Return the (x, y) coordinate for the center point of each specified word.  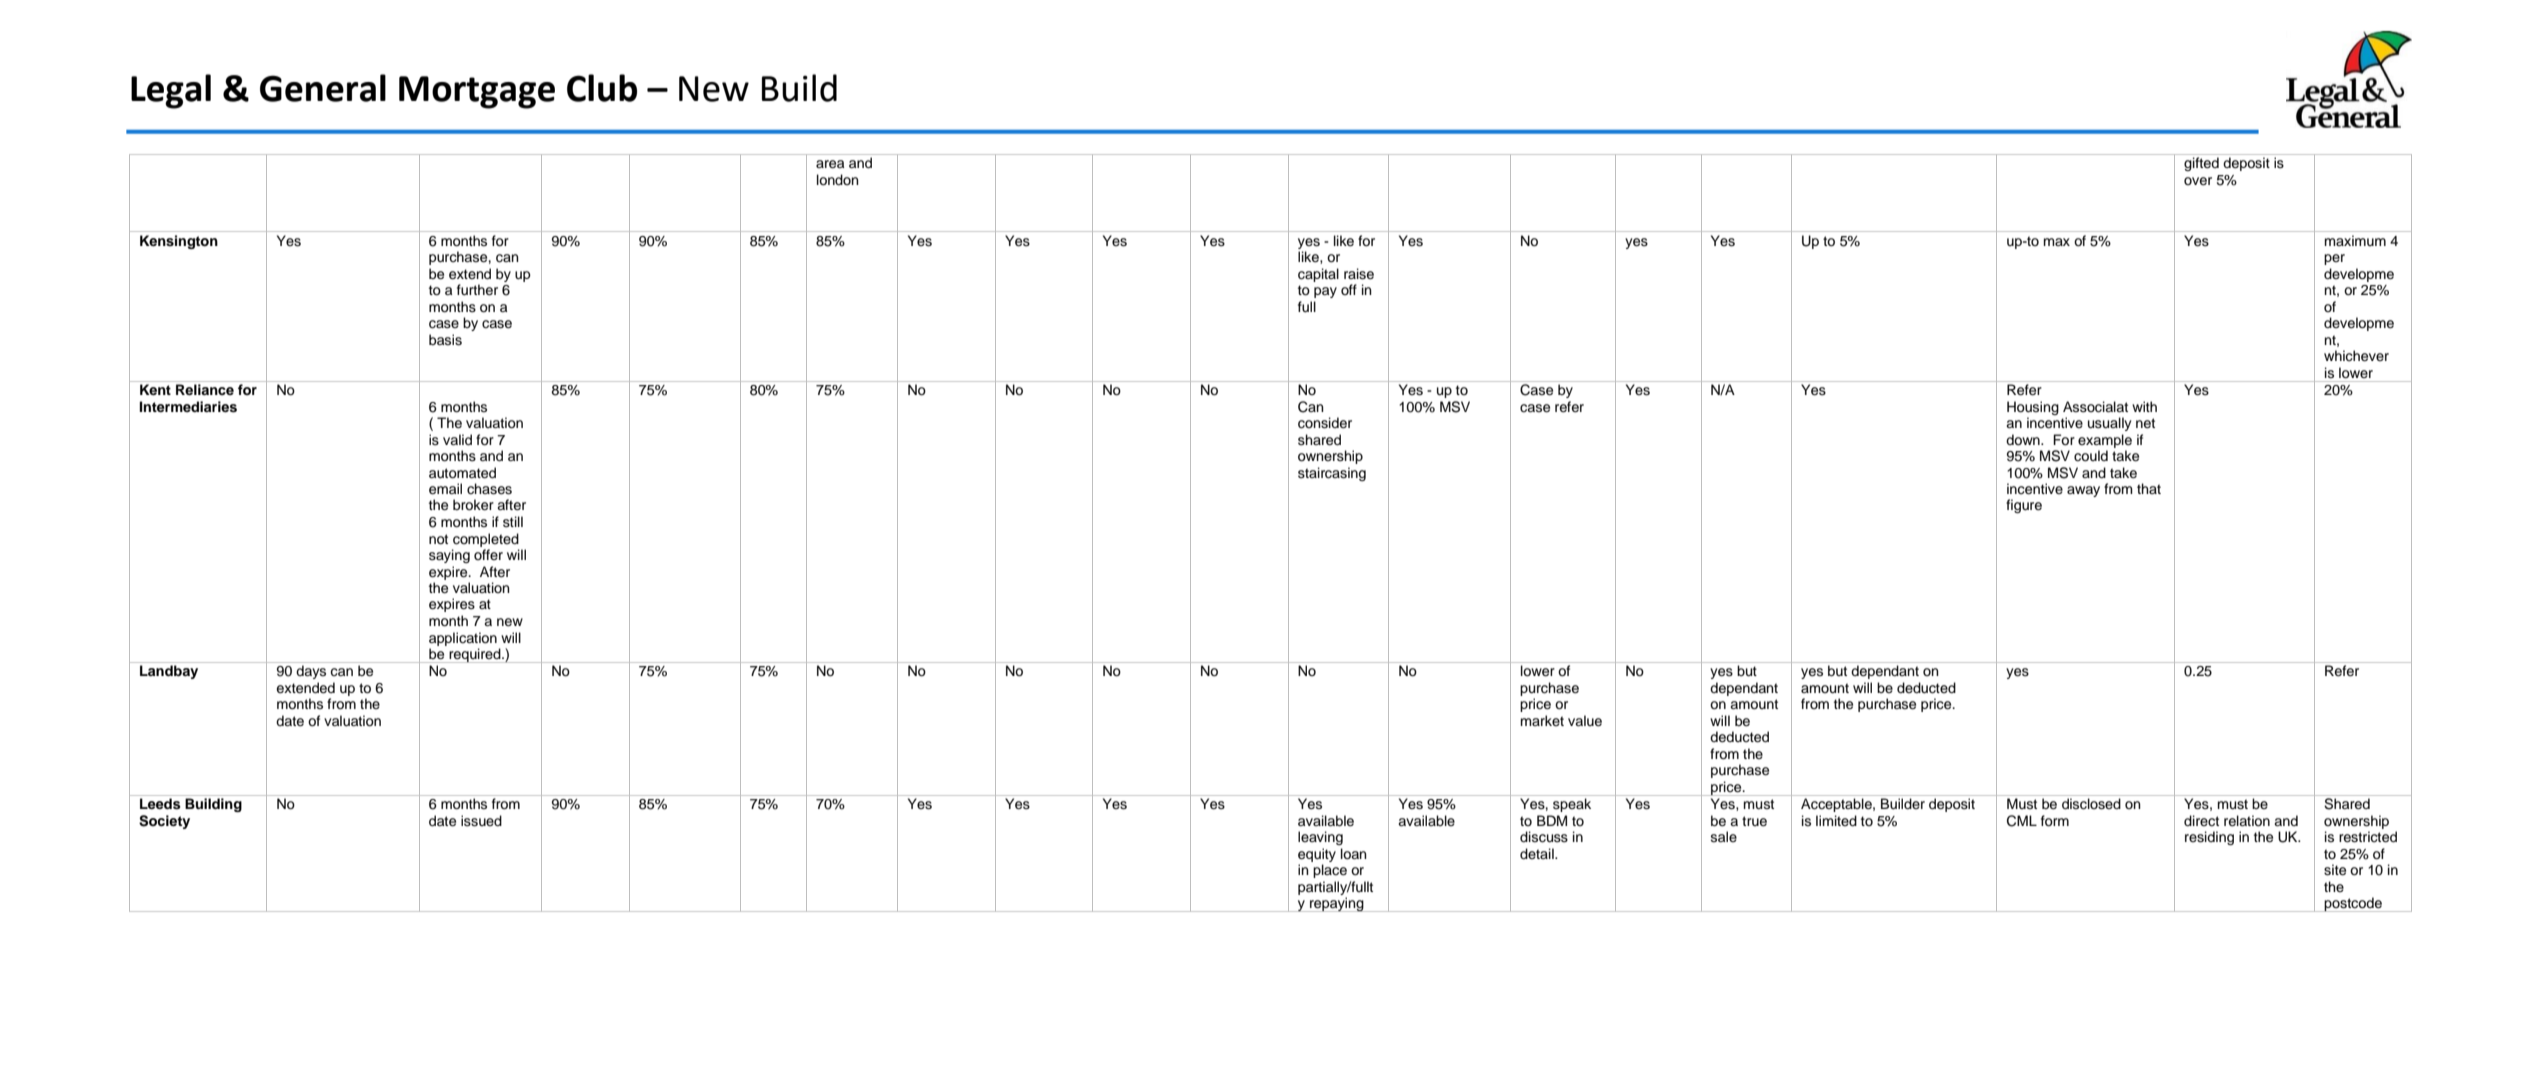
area (830, 164)
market (1542, 720)
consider (1325, 423)
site (2335, 870)
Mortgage (477, 92)
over (2198, 181)
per (2334, 259)
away (2083, 491)
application (463, 639)
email (445, 489)
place (1330, 871)
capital (1318, 275)
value (1585, 721)
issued (481, 821)
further (477, 290)
